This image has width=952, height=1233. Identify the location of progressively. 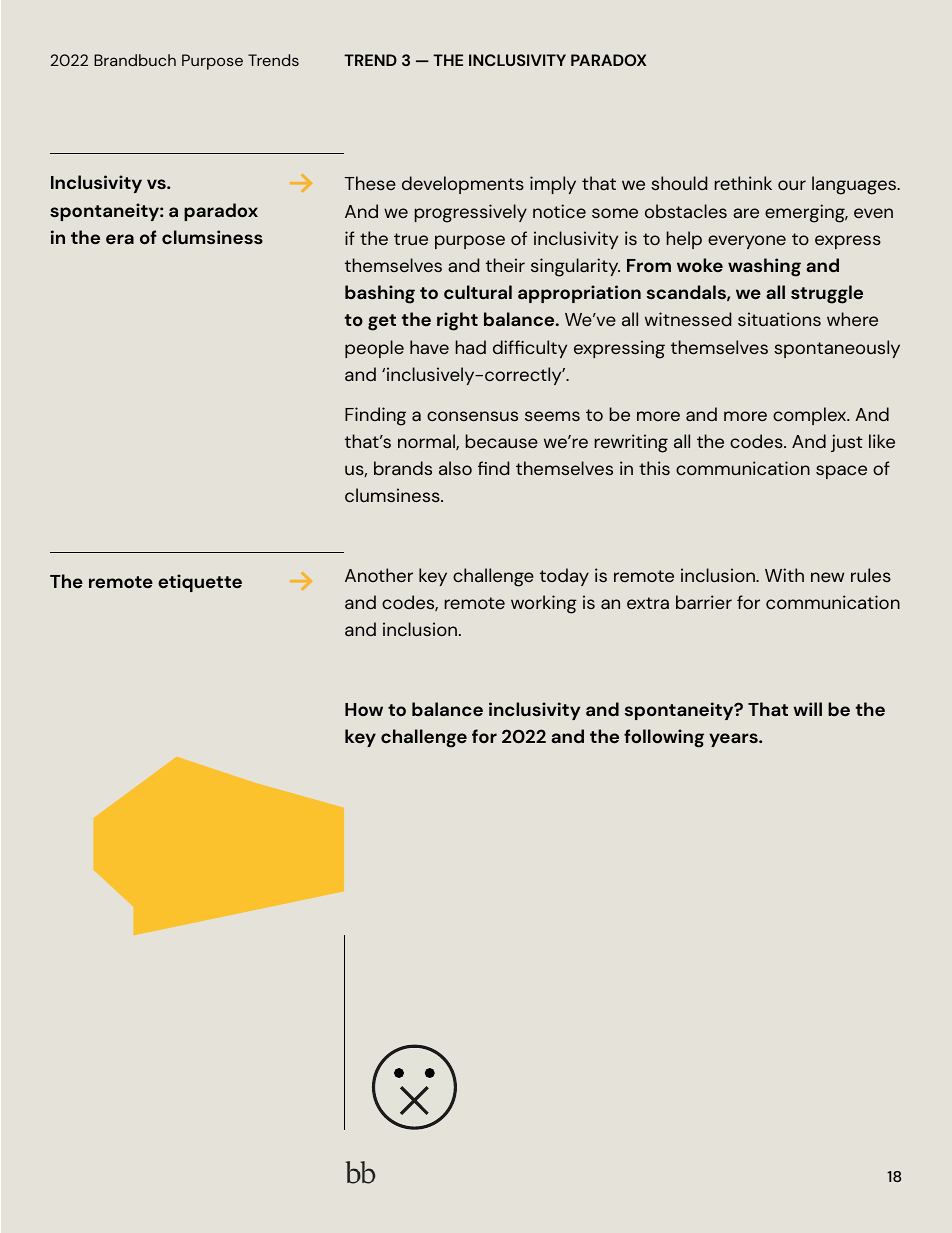
(471, 213).
